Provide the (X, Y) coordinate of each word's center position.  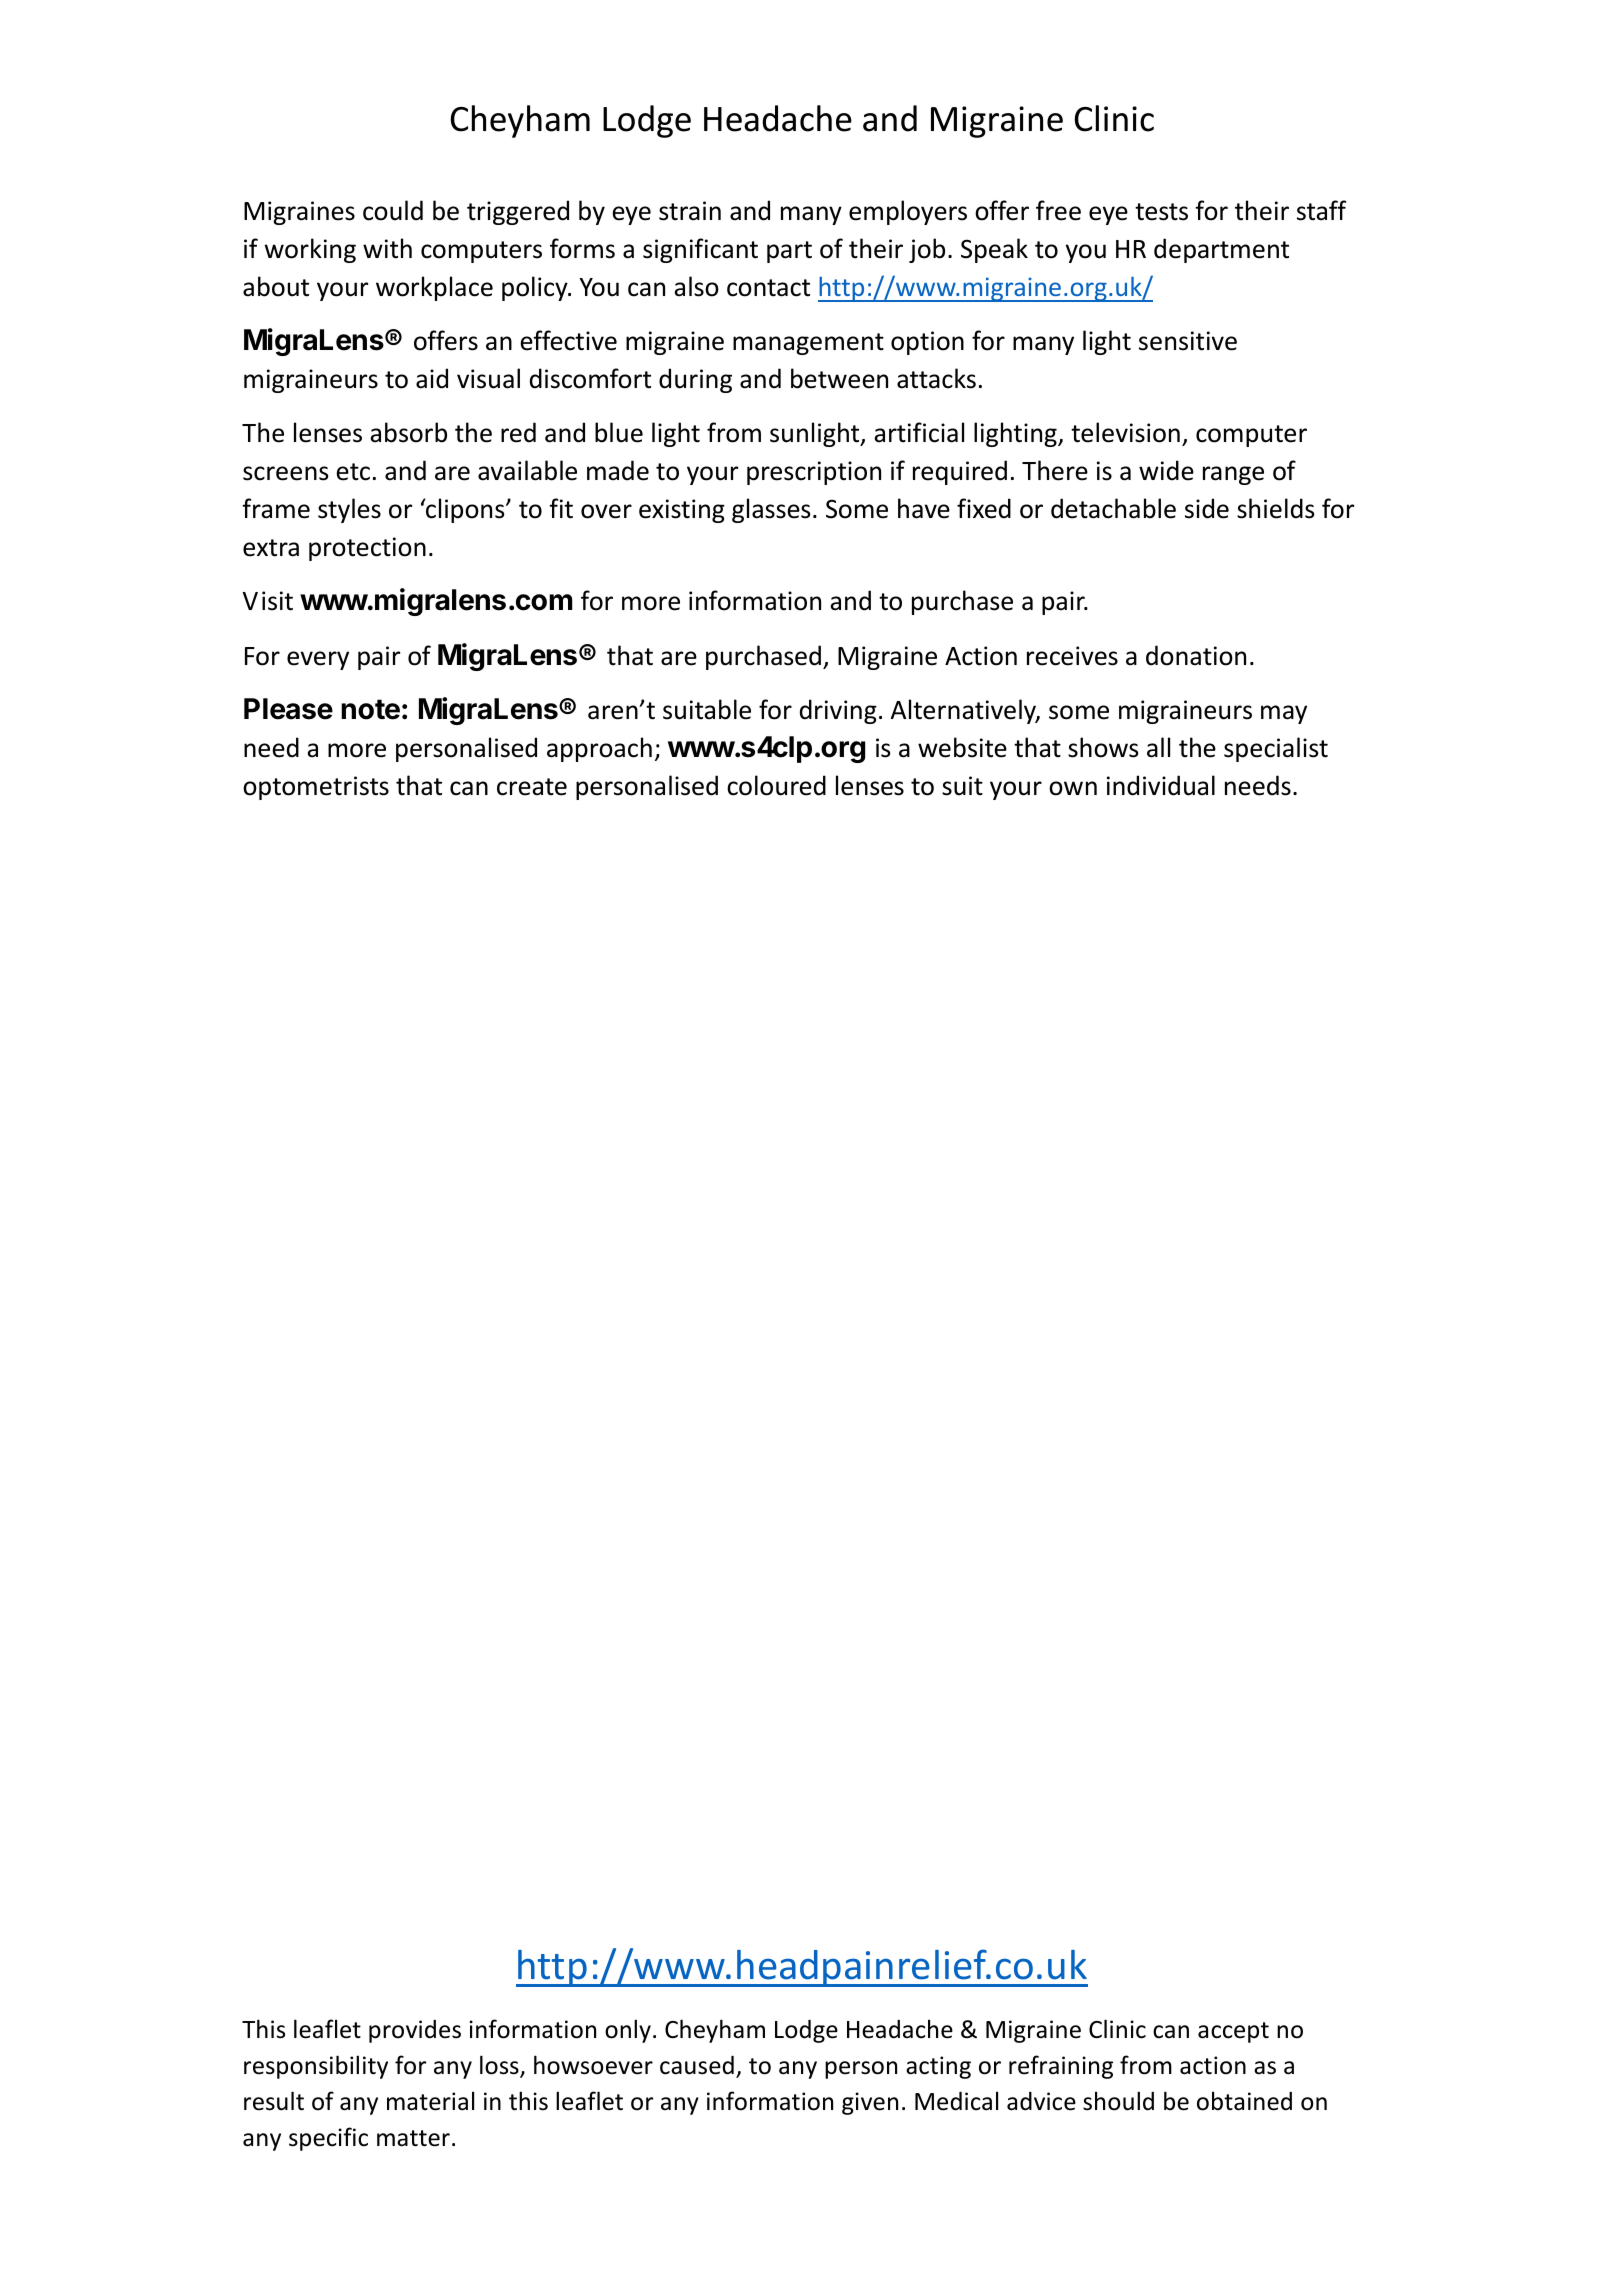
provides (415, 2031)
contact (768, 288)
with (387, 248)
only (628, 2031)
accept (1233, 2032)
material (430, 2101)
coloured (776, 785)
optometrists (316, 788)
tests (1161, 212)
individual (1161, 785)
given (870, 2103)
